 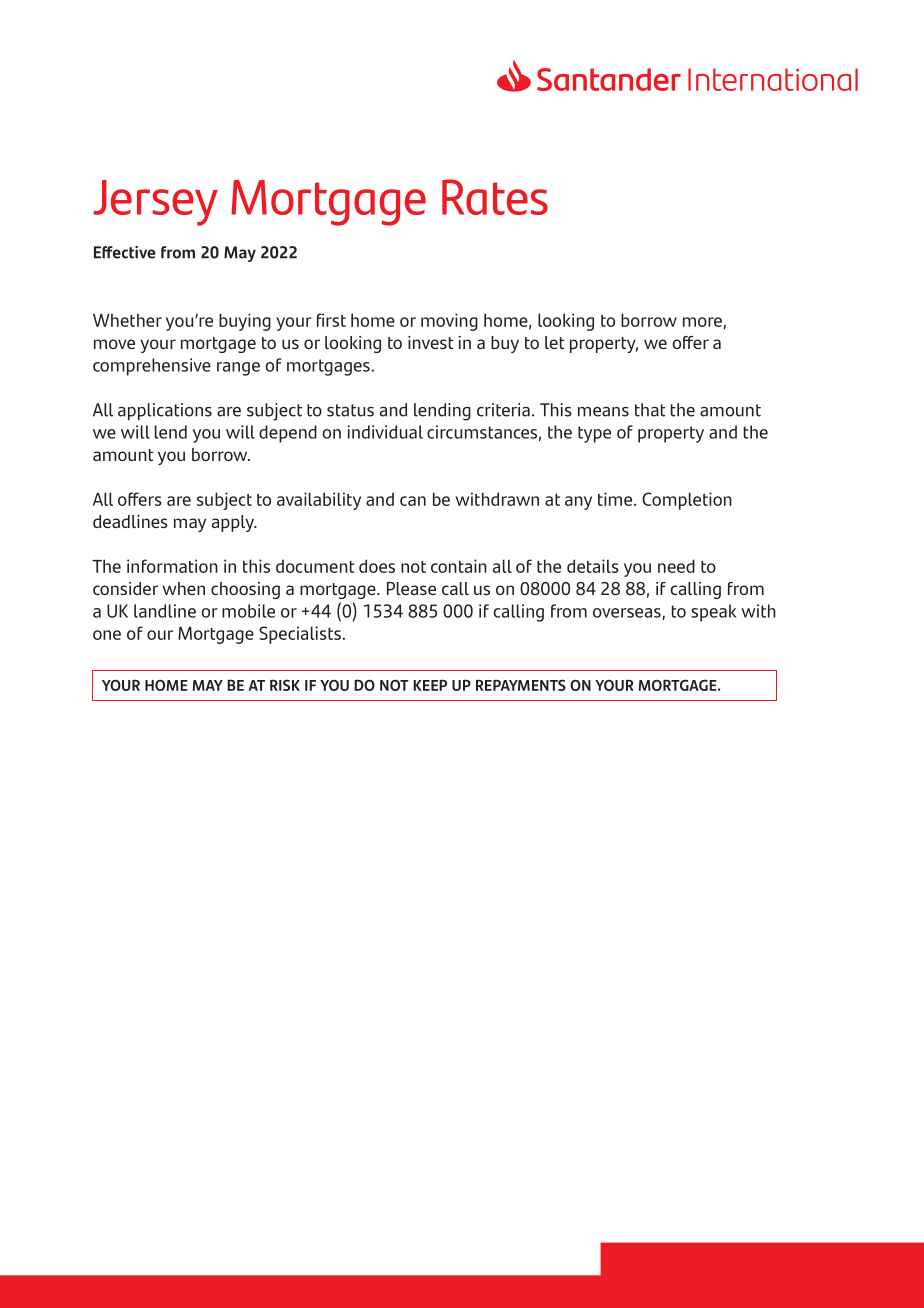 What do you see at coordinates (703, 323) in the screenshot?
I see `more` at bounding box center [703, 323].
